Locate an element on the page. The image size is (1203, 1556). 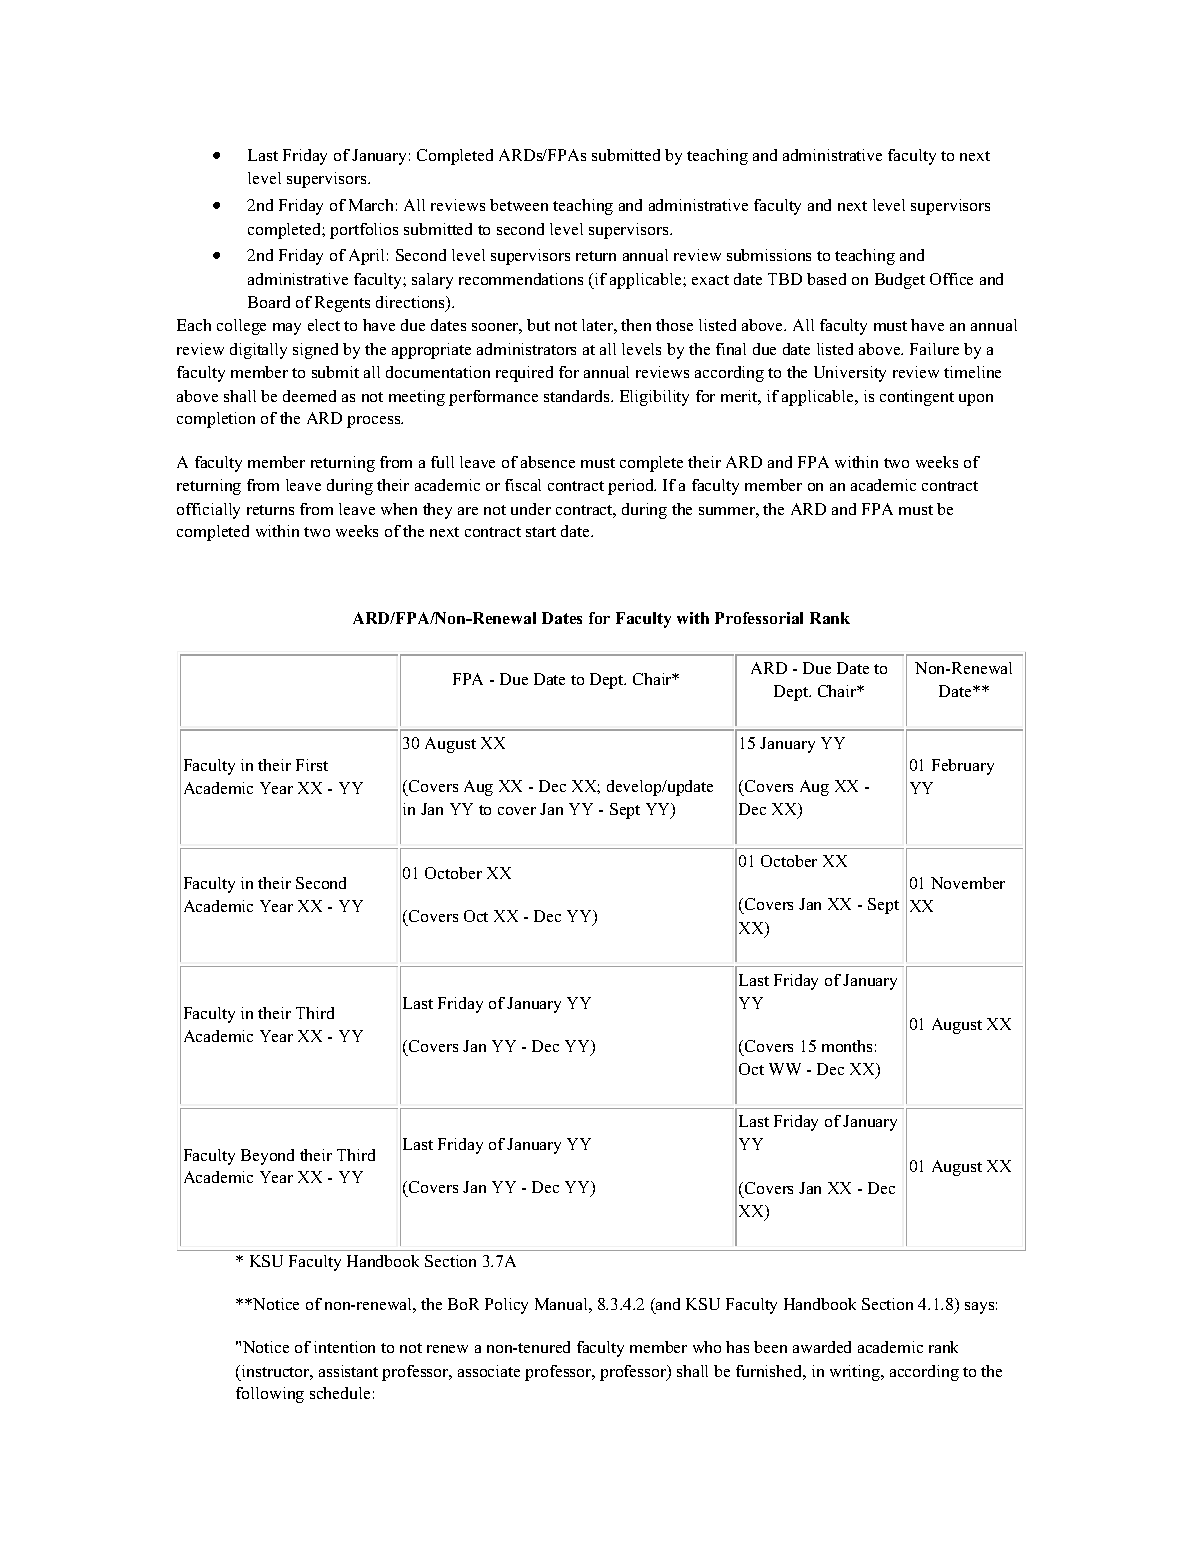
between is located at coordinates (519, 205).
